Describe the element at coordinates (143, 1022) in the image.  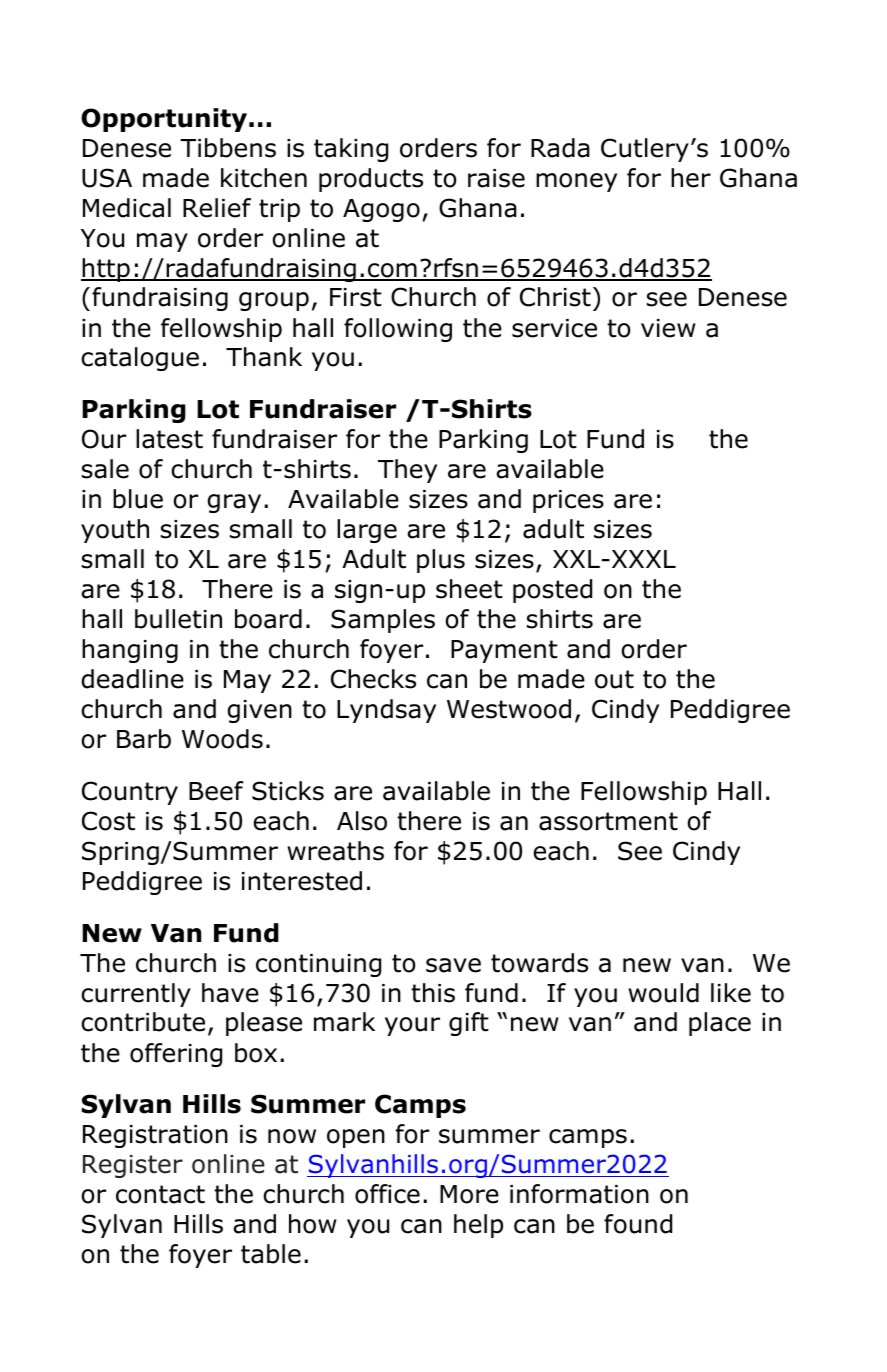
I see `contribute` at that location.
